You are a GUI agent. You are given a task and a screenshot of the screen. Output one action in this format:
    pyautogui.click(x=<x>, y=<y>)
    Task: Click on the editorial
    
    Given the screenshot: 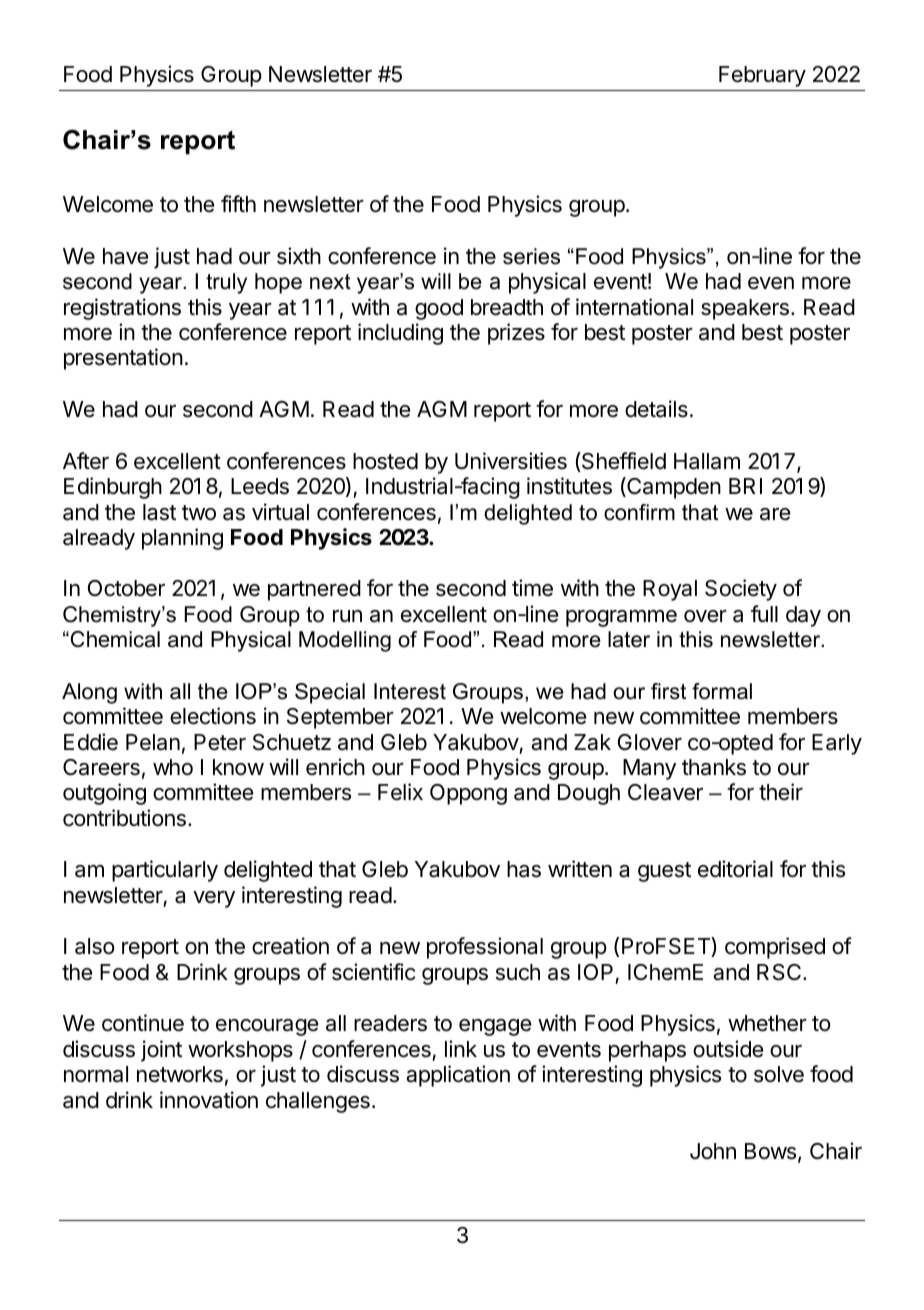 What is the action you would take?
    pyautogui.click(x=735, y=869)
